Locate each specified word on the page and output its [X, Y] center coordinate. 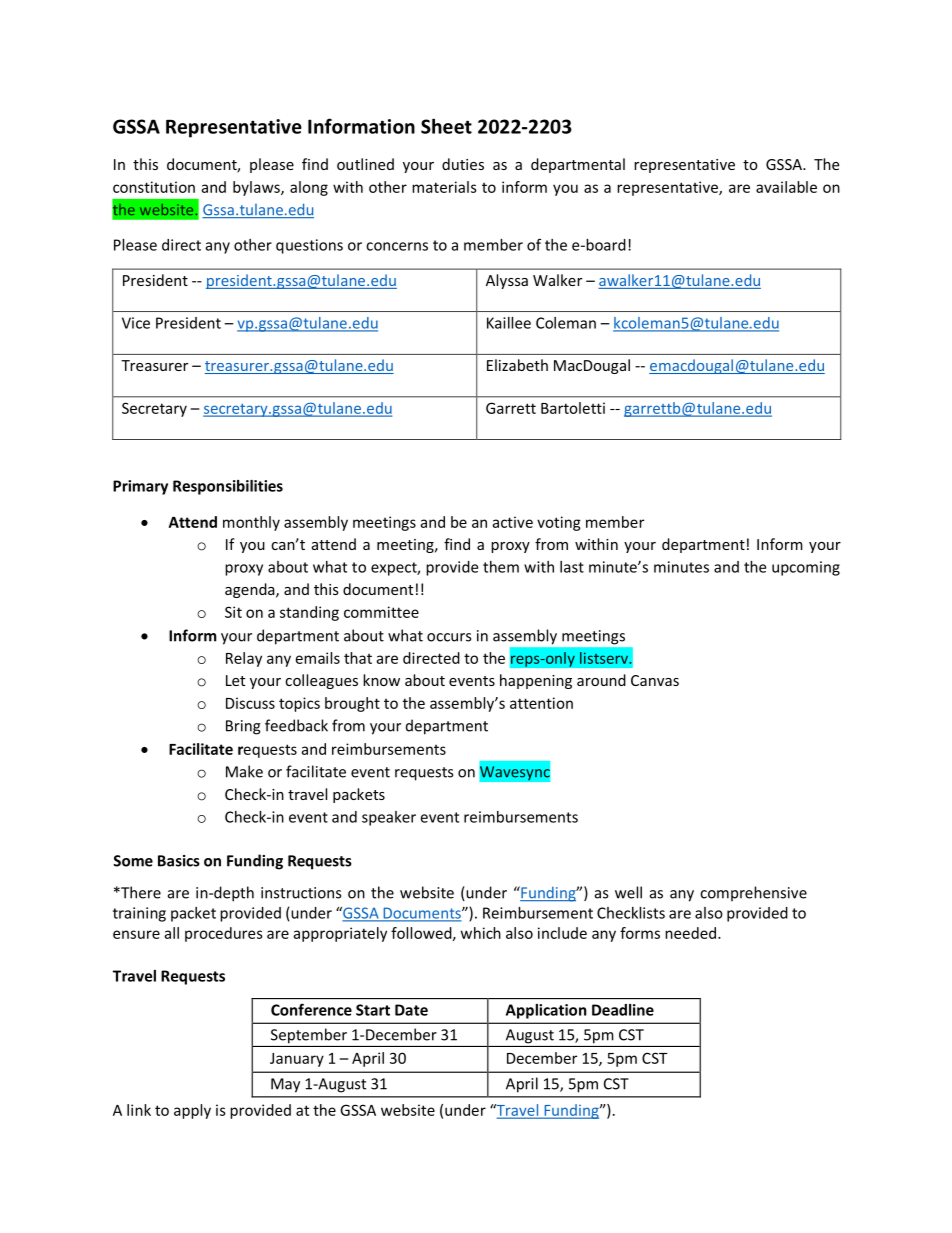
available [786, 187]
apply [192, 1111]
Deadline [623, 1010]
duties [463, 164]
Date [411, 1010]
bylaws [257, 188]
